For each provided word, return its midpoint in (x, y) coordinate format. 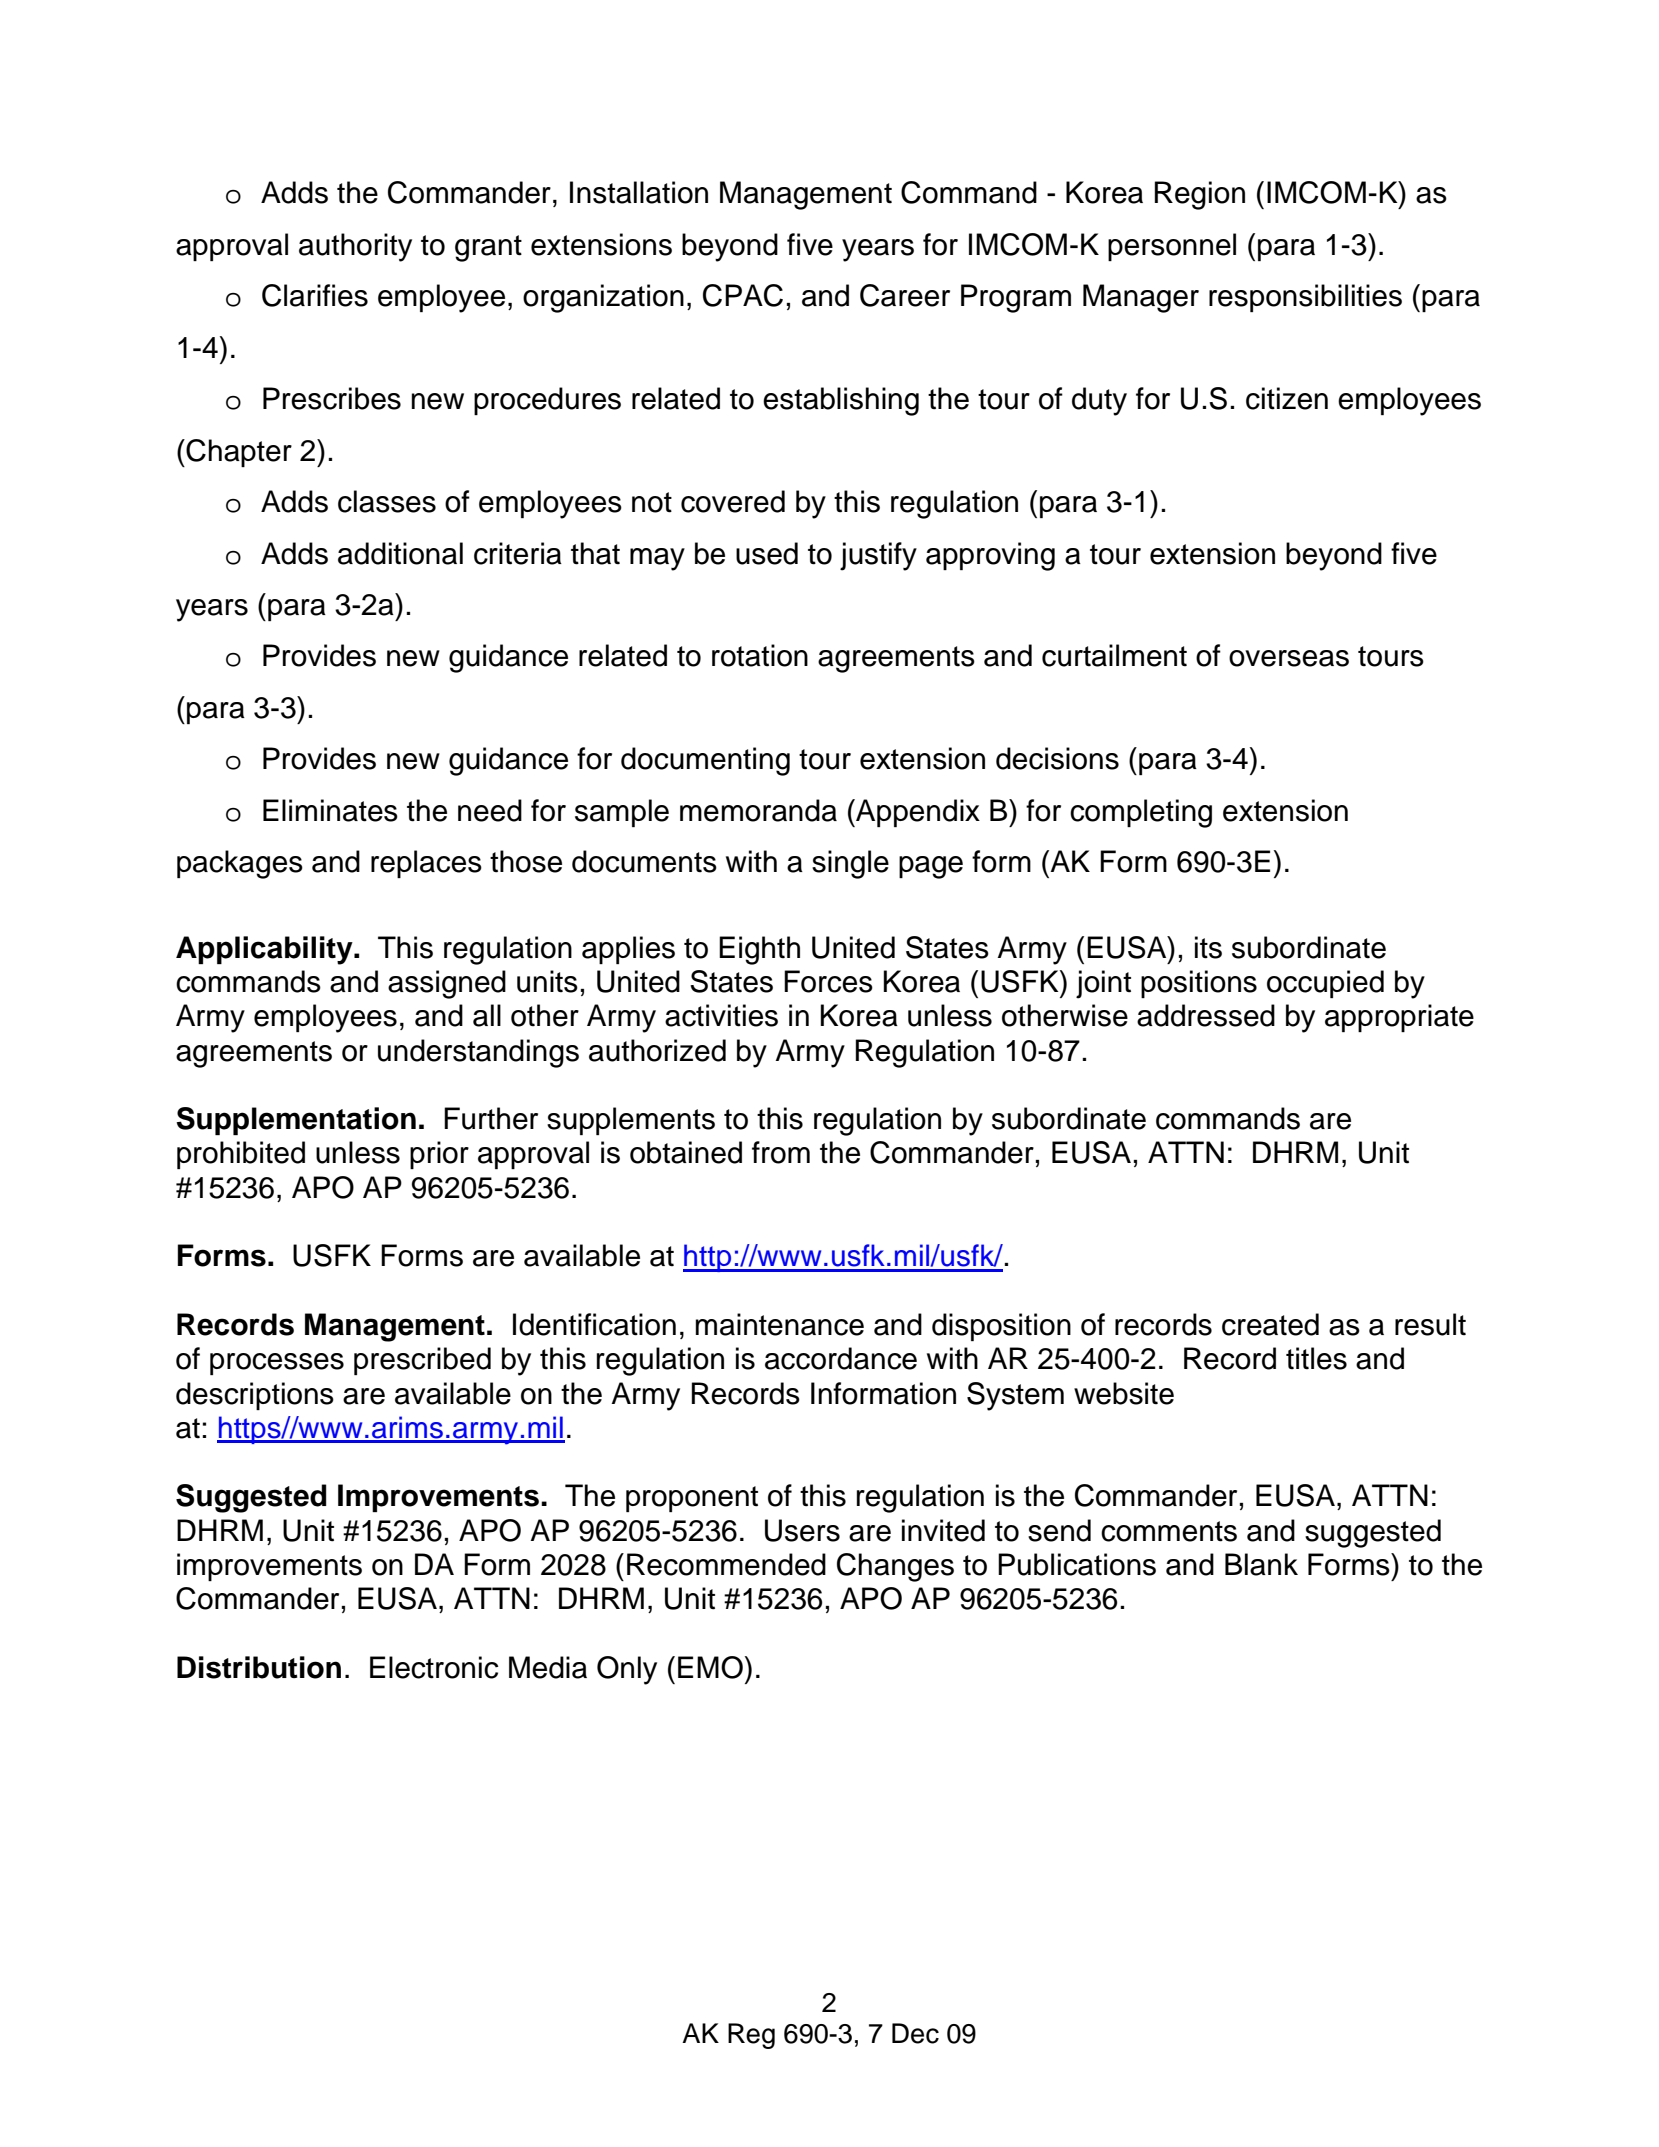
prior (439, 1155)
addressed (1206, 1015)
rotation (760, 655)
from (781, 1152)
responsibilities (1305, 298)
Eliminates (330, 810)
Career (905, 295)
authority (355, 247)
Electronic (434, 1667)
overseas (1289, 658)
